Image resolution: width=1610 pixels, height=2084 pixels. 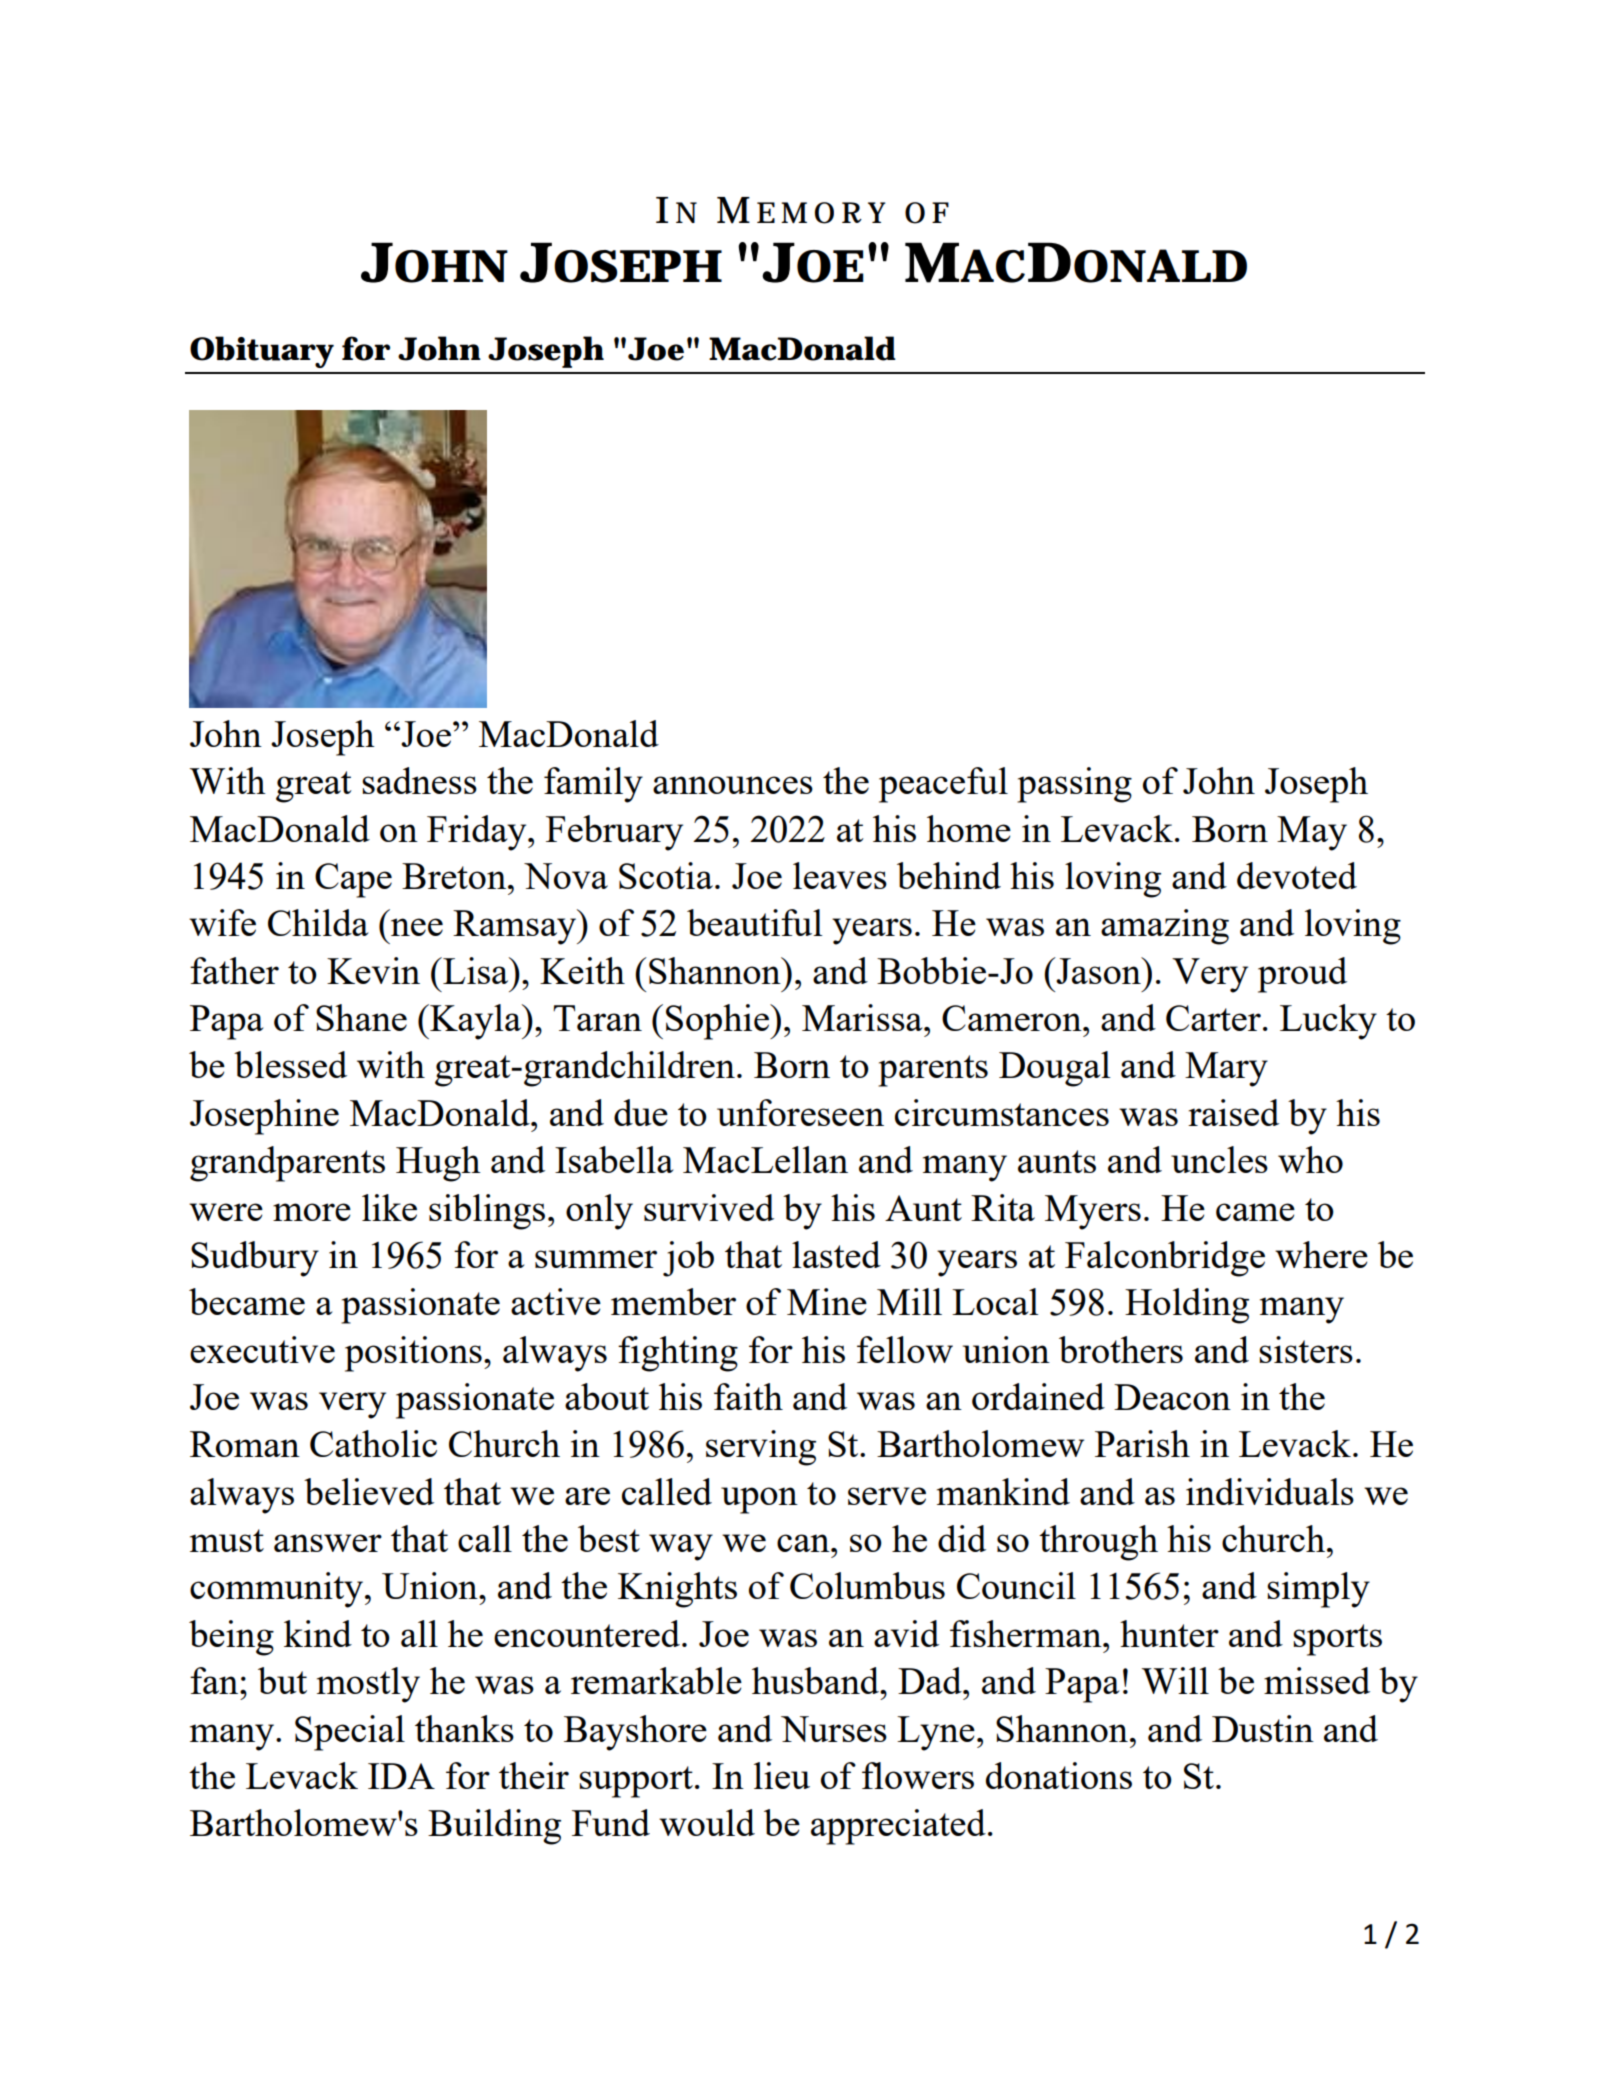 What do you see at coordinates (361, 1017) in the image?
I see `Shane` at bounding box center [361, 1017].
